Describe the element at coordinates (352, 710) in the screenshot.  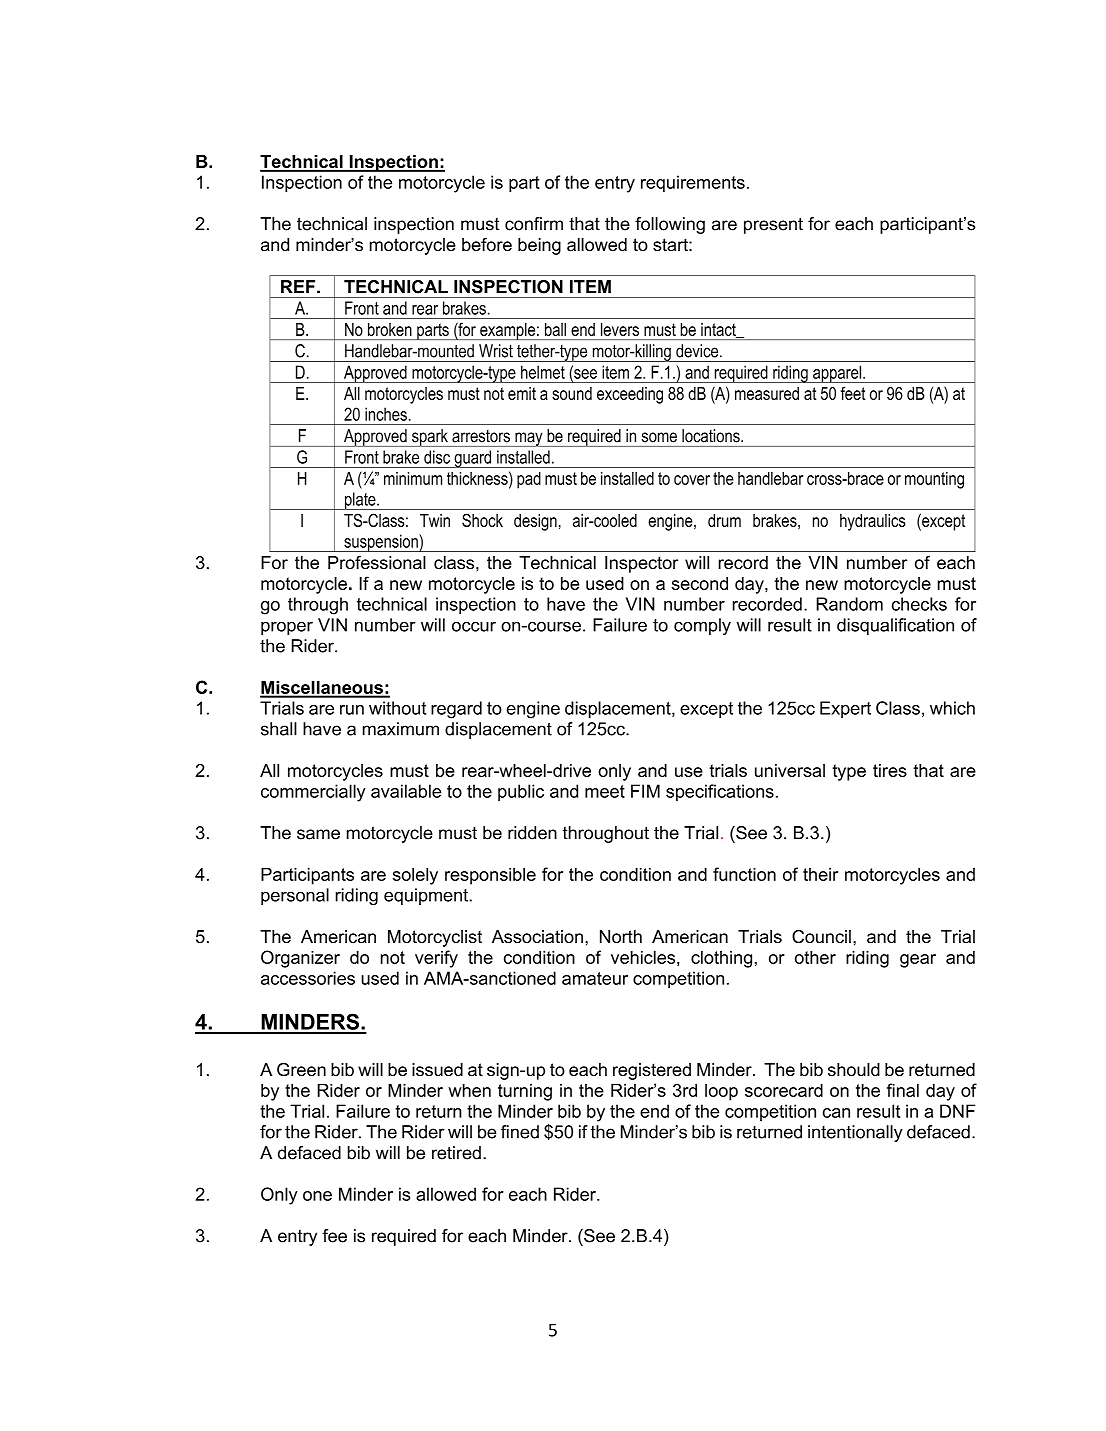
I see `run` at that location.
